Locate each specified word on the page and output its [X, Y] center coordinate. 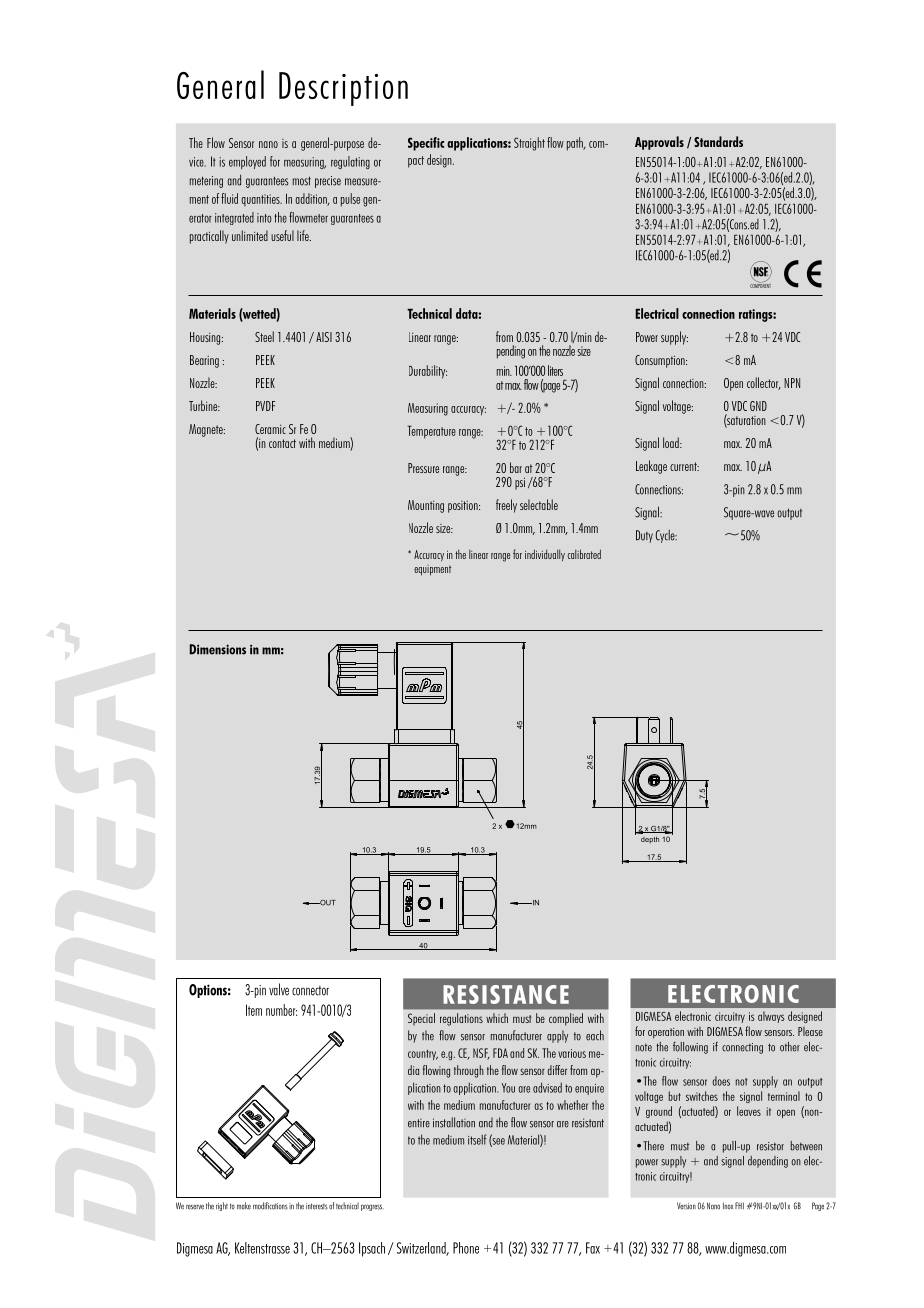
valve [279, 989]
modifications [270, 1206]
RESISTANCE [506, 994]
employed [247, 162]
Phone [466, 1248]
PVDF [265, 406]
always [771, 1017]
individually [545, 555]
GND [758, 406]
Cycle [666, 536]
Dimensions [218, 649]
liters [555, 370]
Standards [718, 141]
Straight [529, 144]
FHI [739, 1205]
